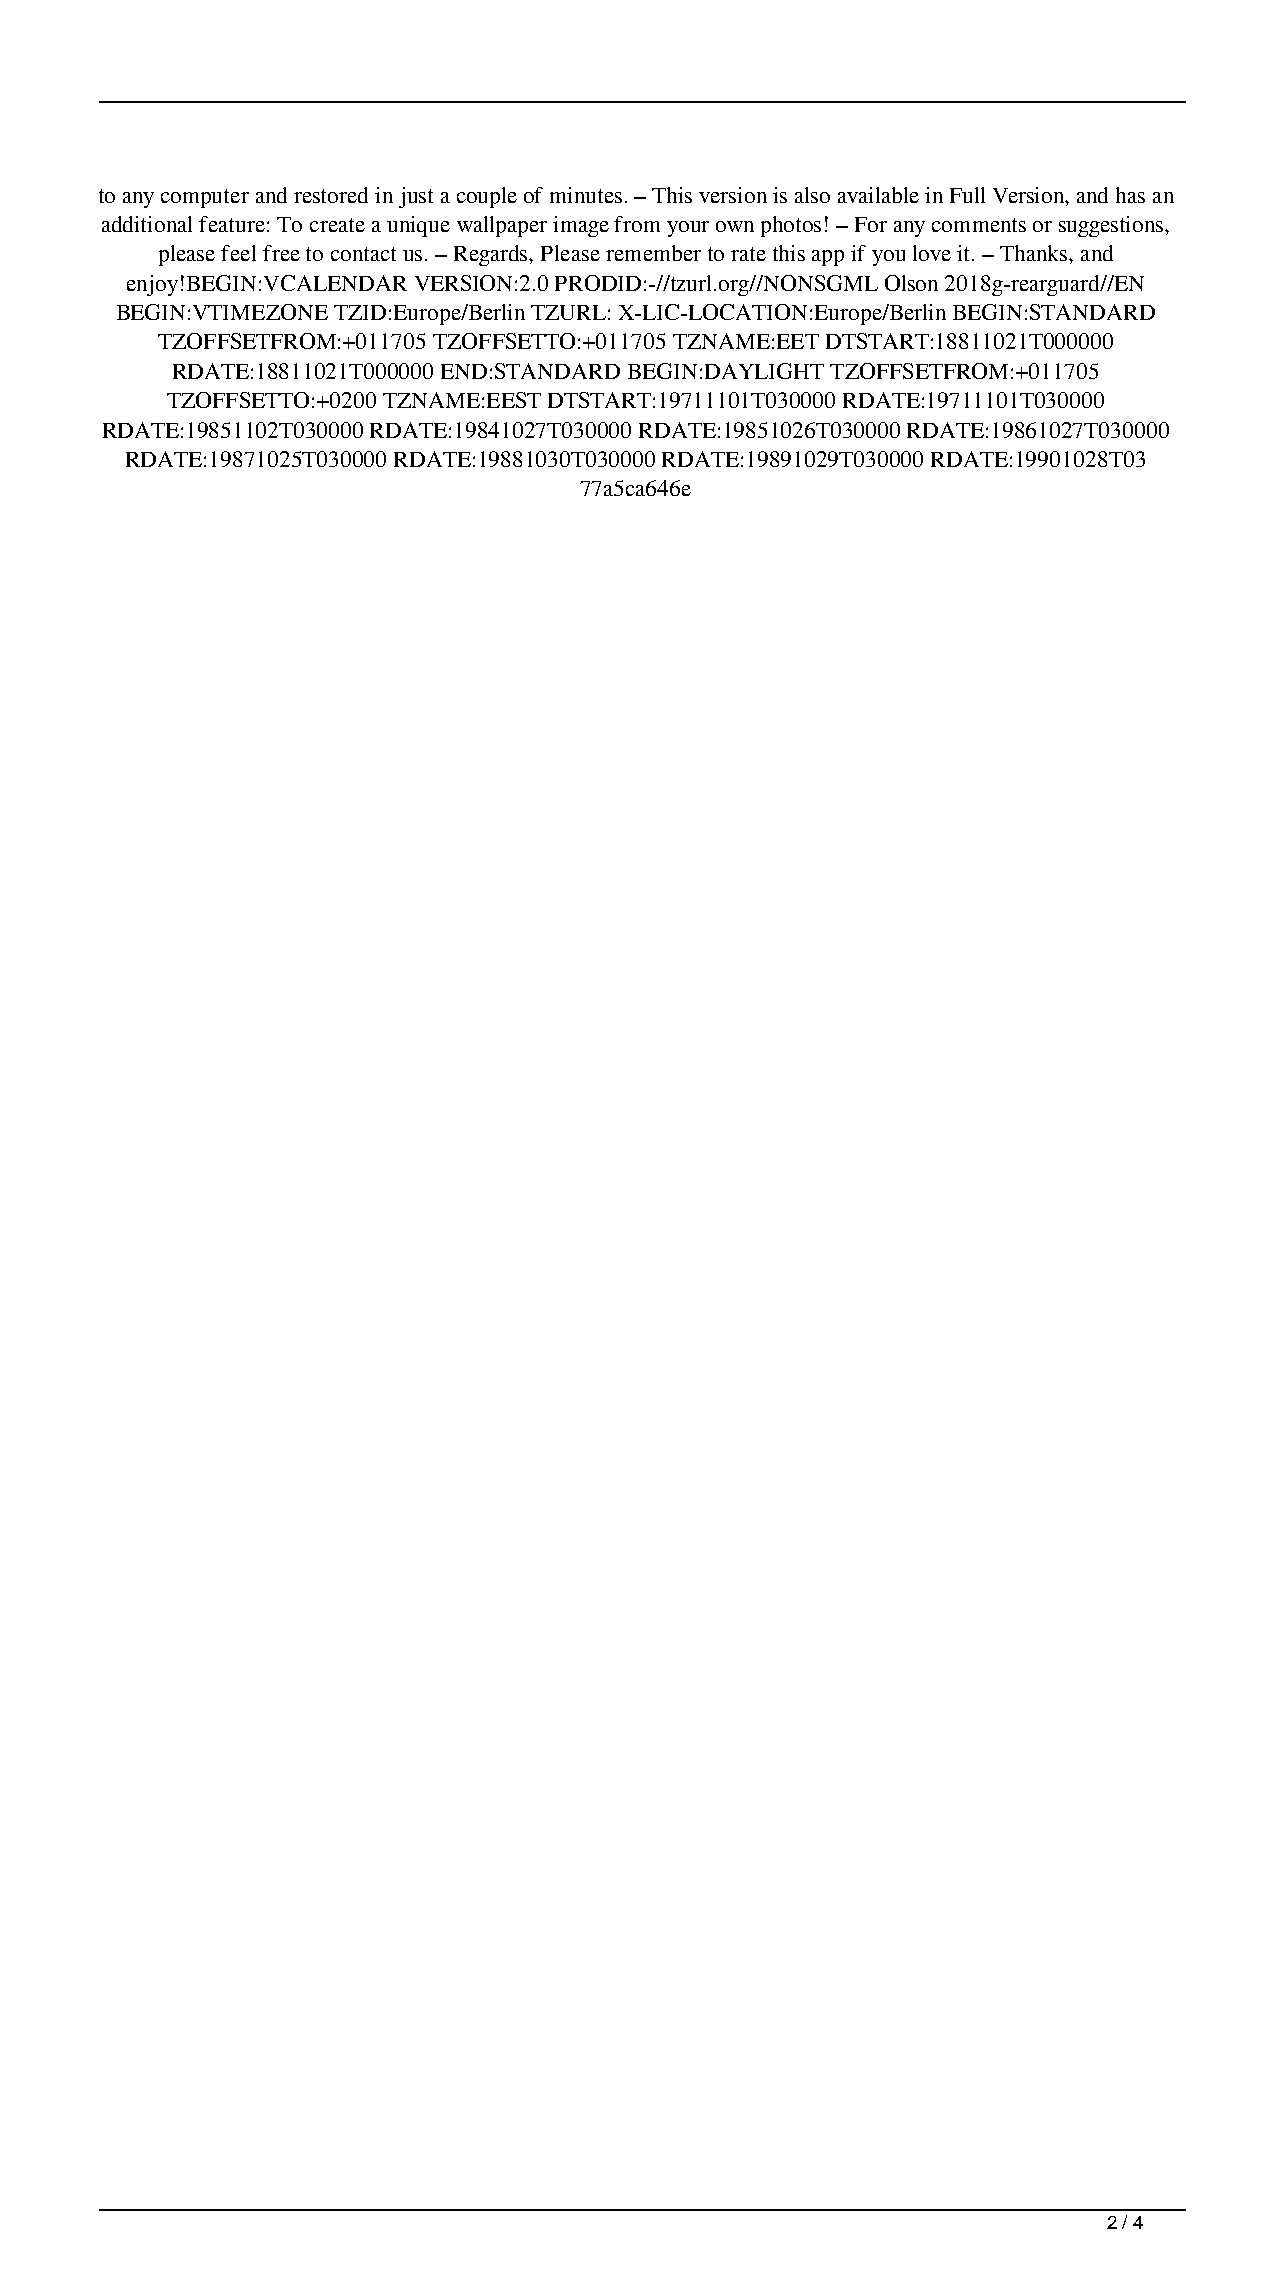  Describe the element at coordinates (363, 254) in the screenshot. I see `contact` at that location.
